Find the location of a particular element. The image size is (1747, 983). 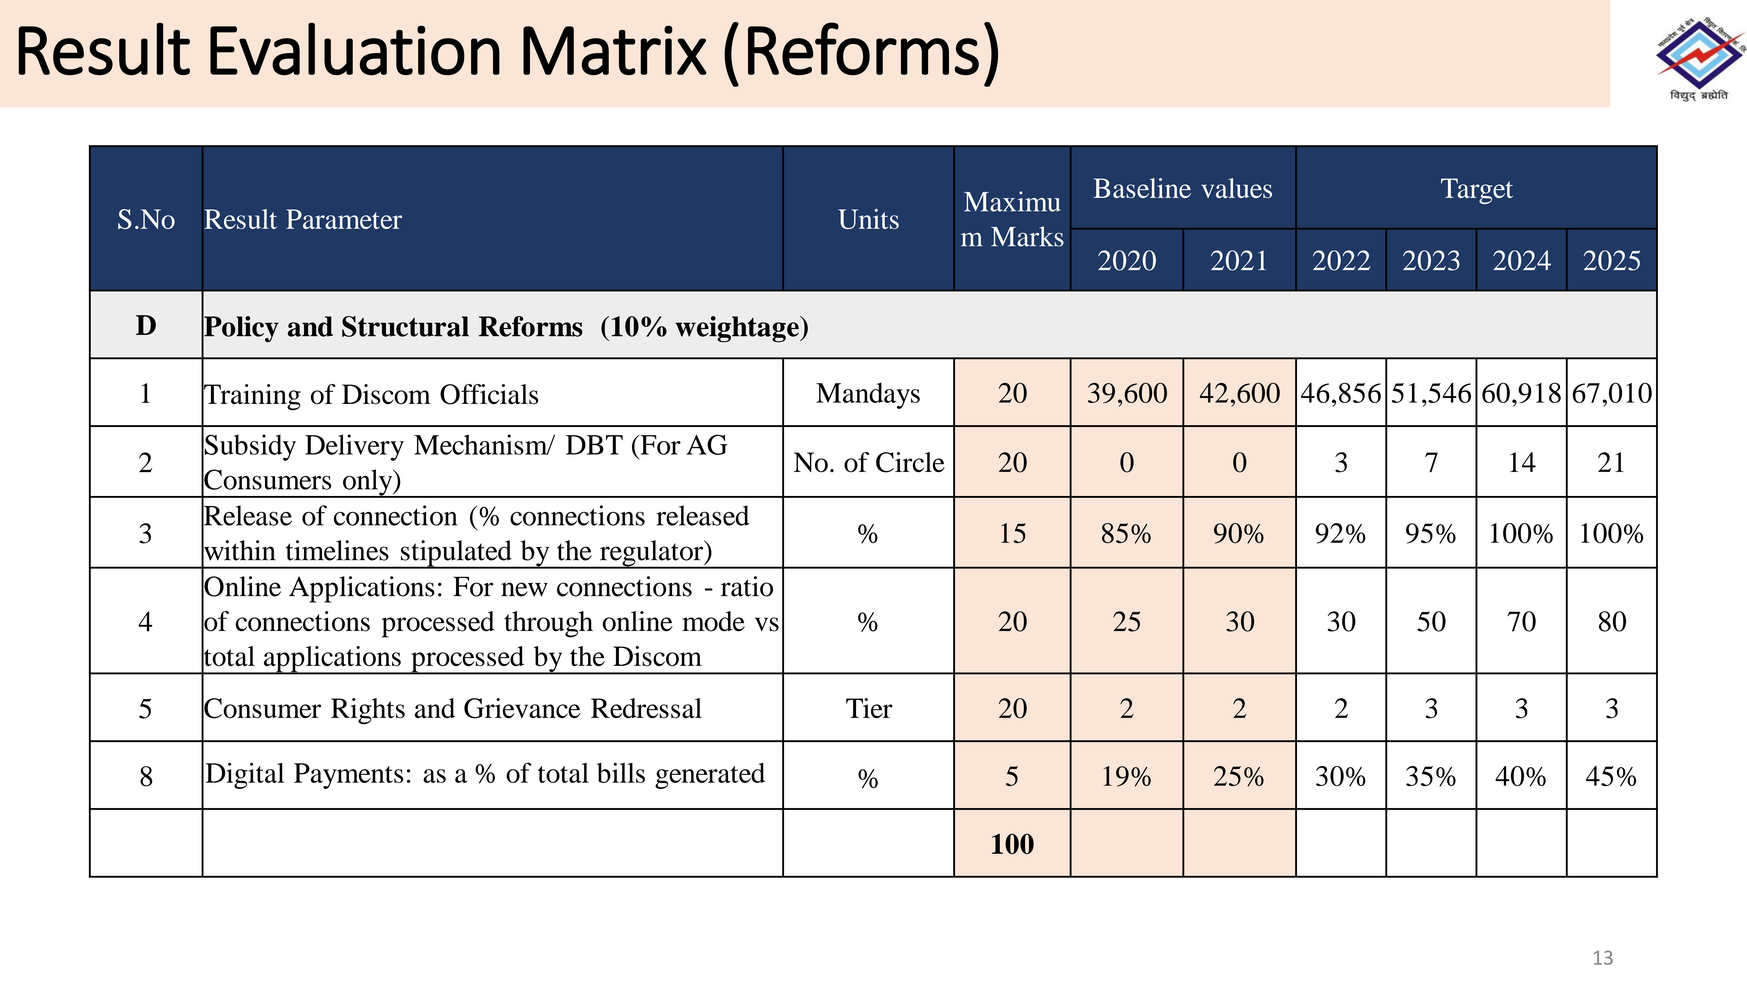

Tier is located at coordinates (869, 708).
